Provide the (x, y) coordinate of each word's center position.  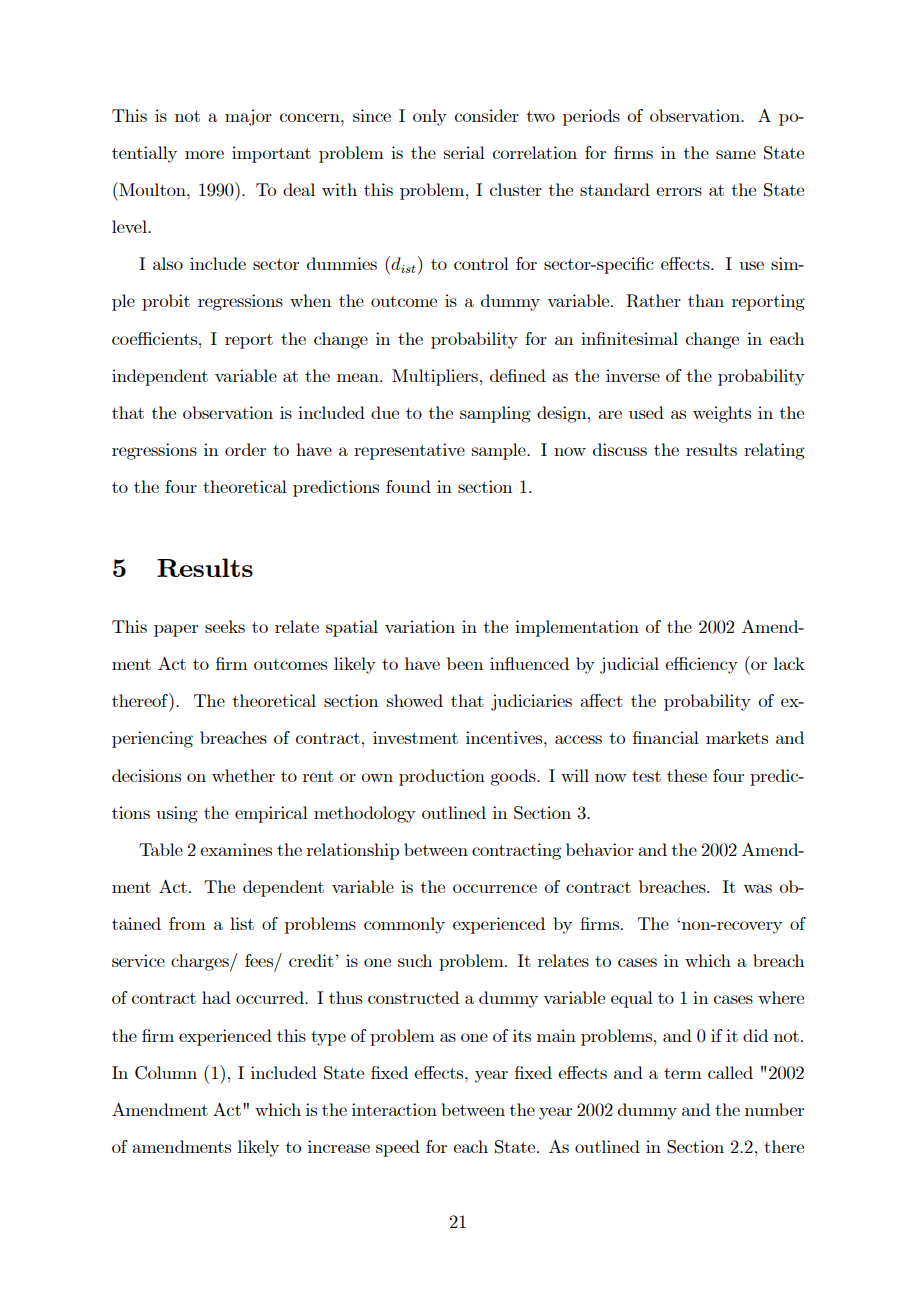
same (736, 154)
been (465, 663)
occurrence (495, 888)
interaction (394, 1109)
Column (166, 1073)
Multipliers (435, 377)
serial (464, 152)
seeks (225, 626)
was (757, 888)
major (248, 117)
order (245, 449)
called (730, 1072)
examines (236, 849)
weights (722, 414)
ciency (712, 665)
